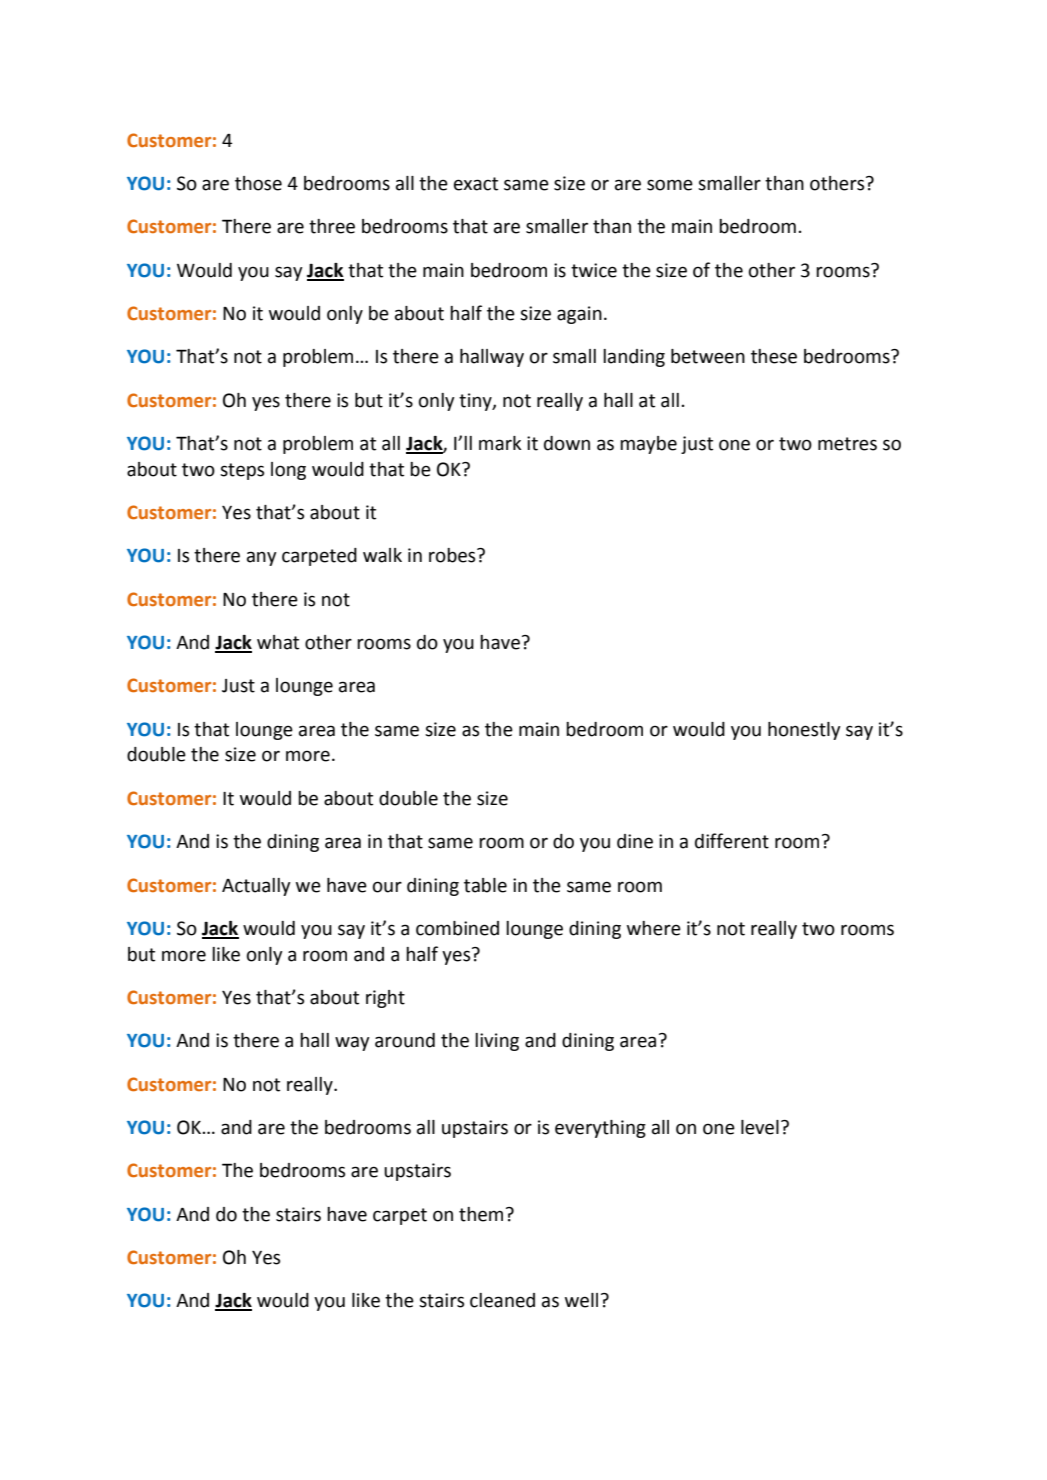  What do you see at coordinates (760, 1127) in the screenshot?
I see `level` at bounding box center [760, 1127].
